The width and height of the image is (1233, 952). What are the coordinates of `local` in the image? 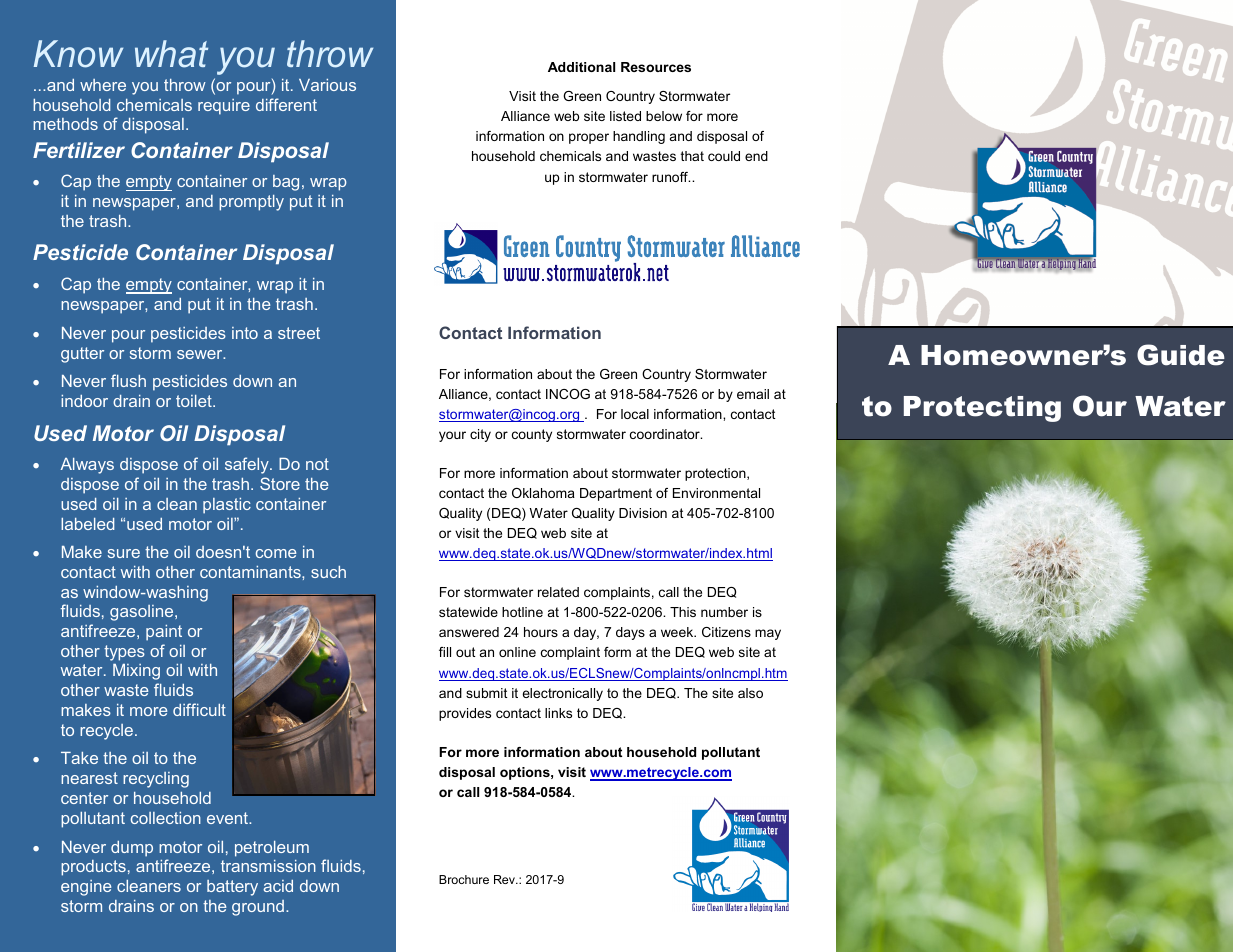 It's located at (635, 414).
